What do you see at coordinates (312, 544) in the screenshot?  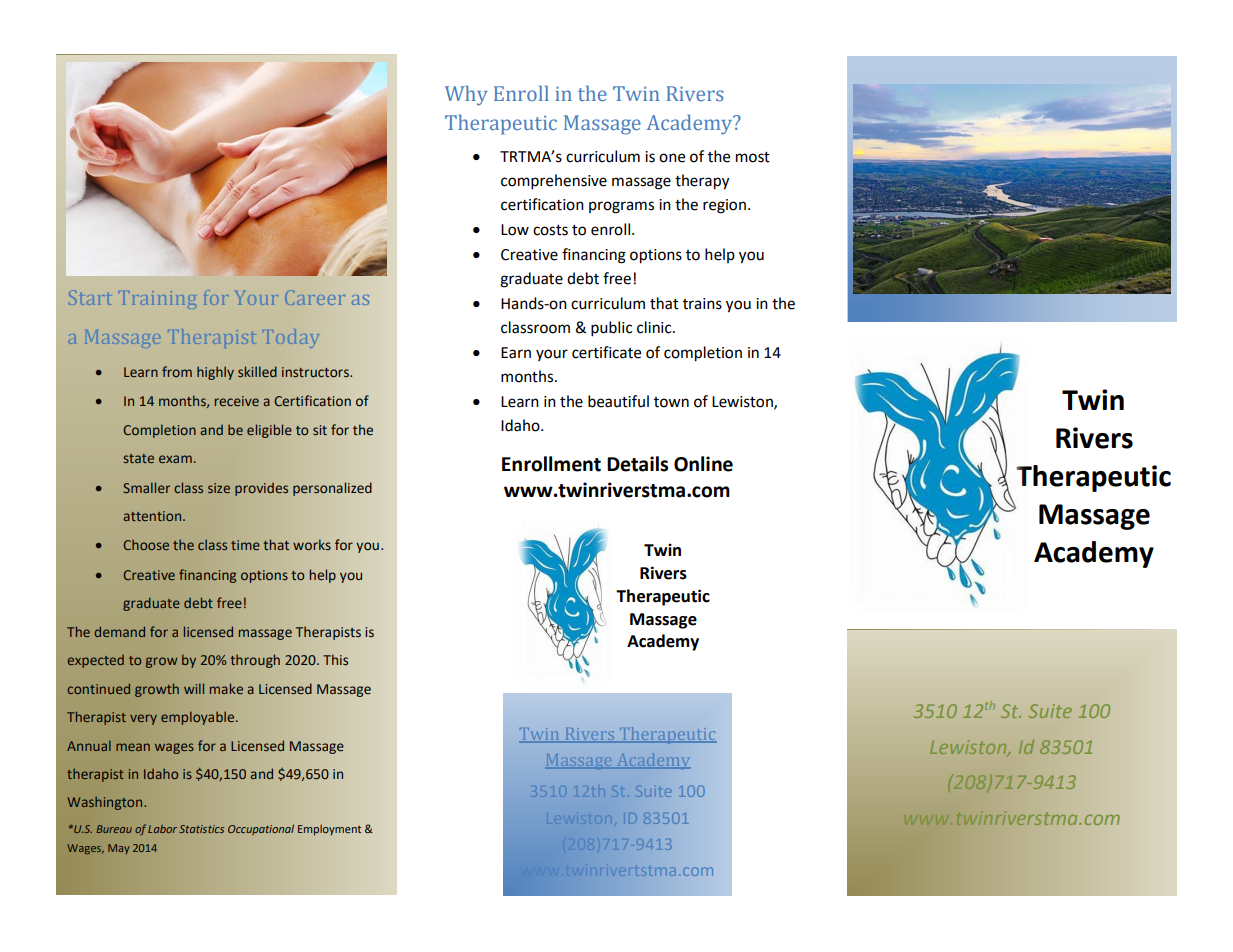 I see `works` at bounding box center [312, 544].
